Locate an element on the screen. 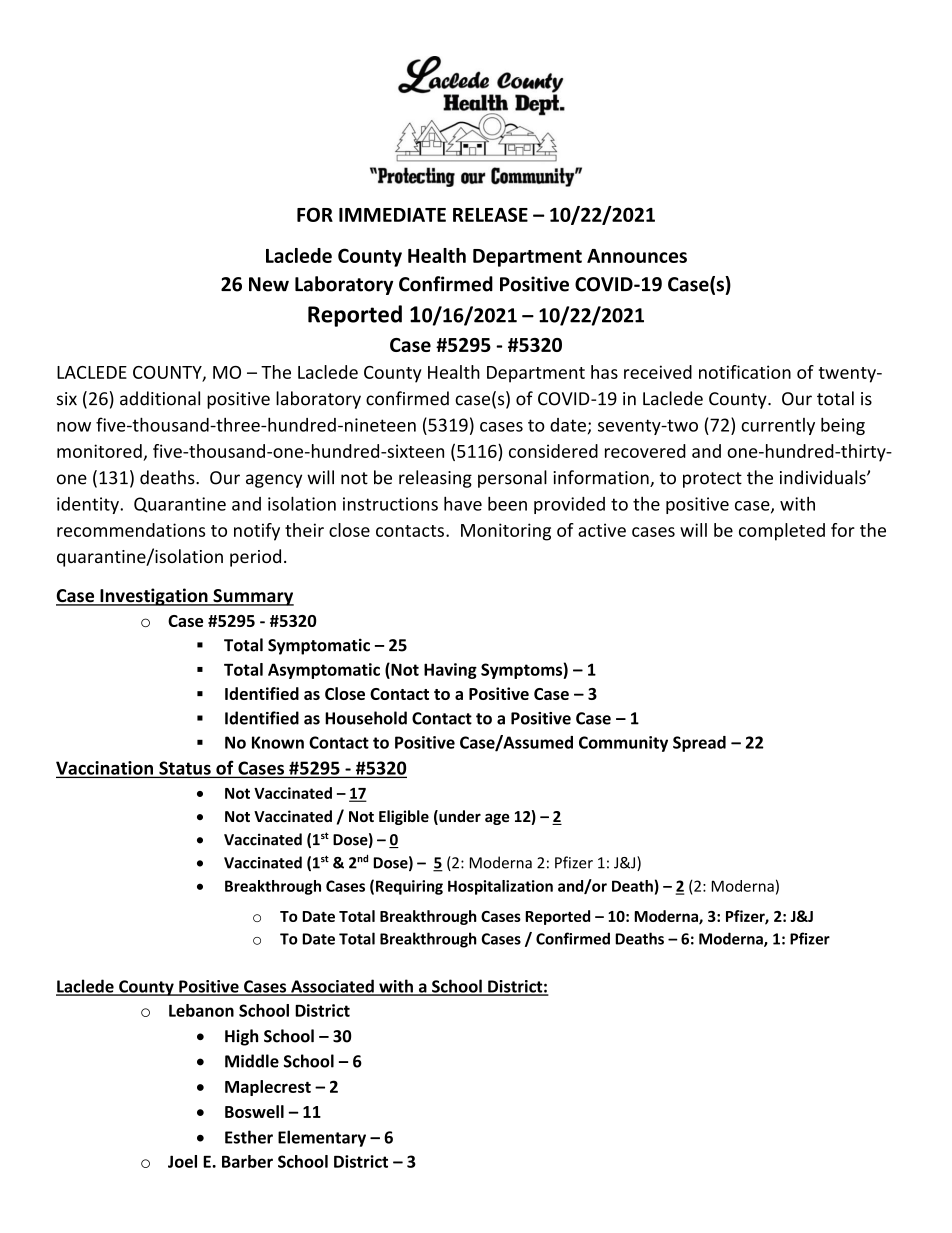  Joel is located at coordinates (182, 1161).
